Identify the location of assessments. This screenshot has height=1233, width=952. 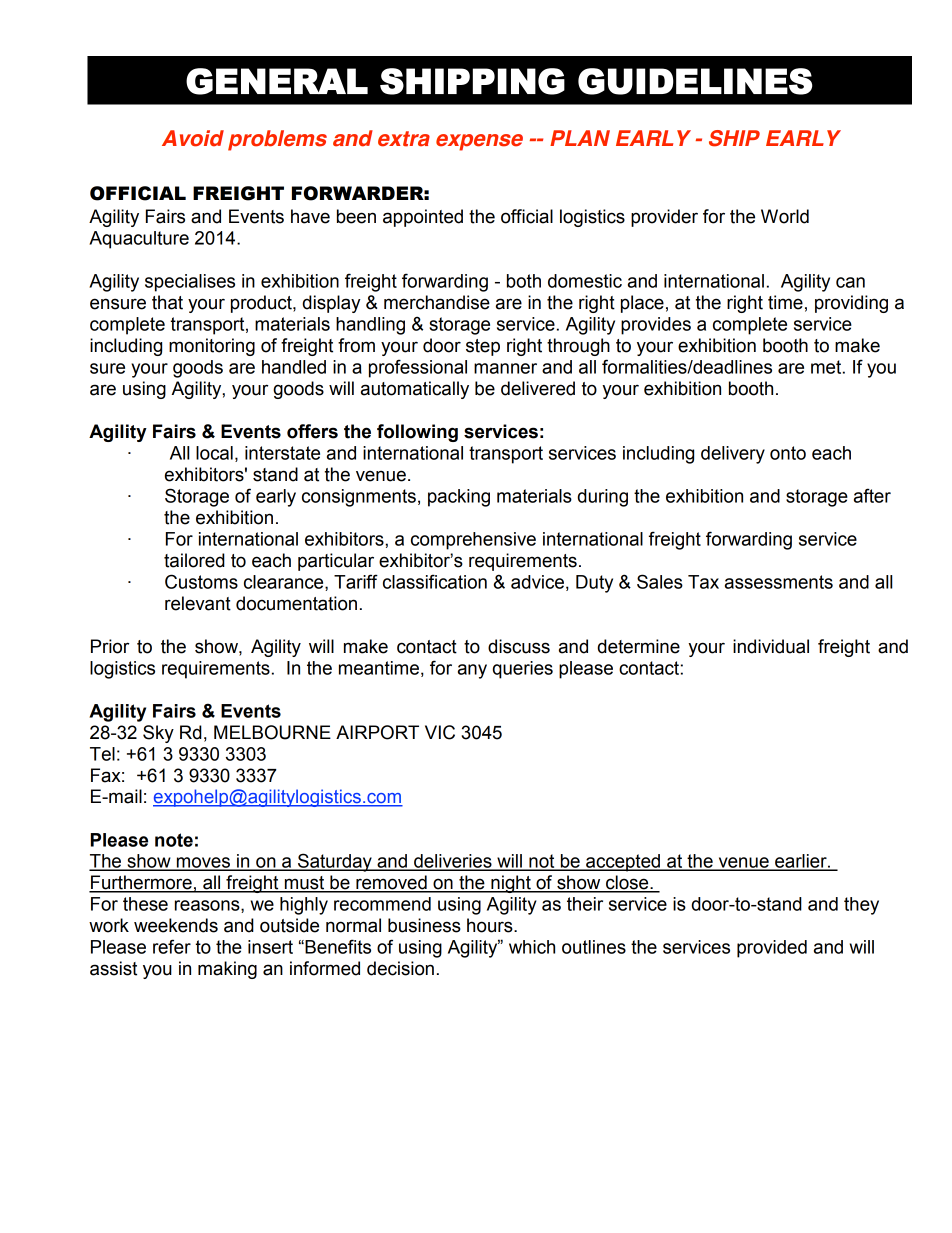
(779, 582).
